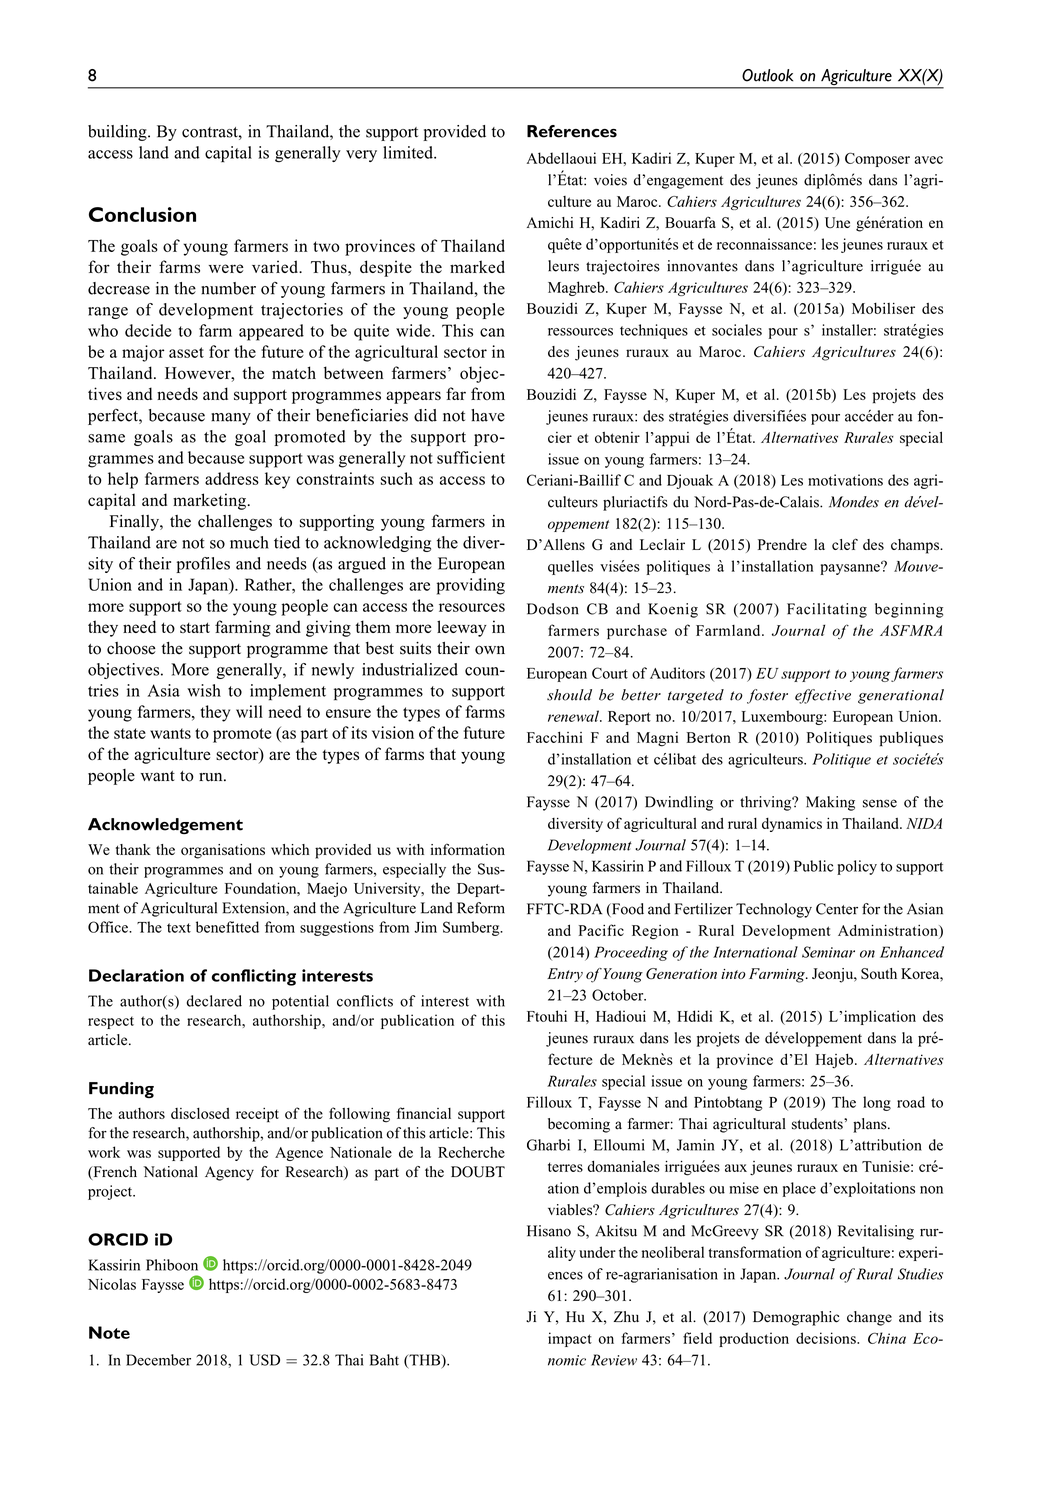 Image resolution: width=1054 pixels, height=1491 pixels. What do you see at coordinates (574, 716) in the page?
I see `renewal` at bounding box center [574, 716].
